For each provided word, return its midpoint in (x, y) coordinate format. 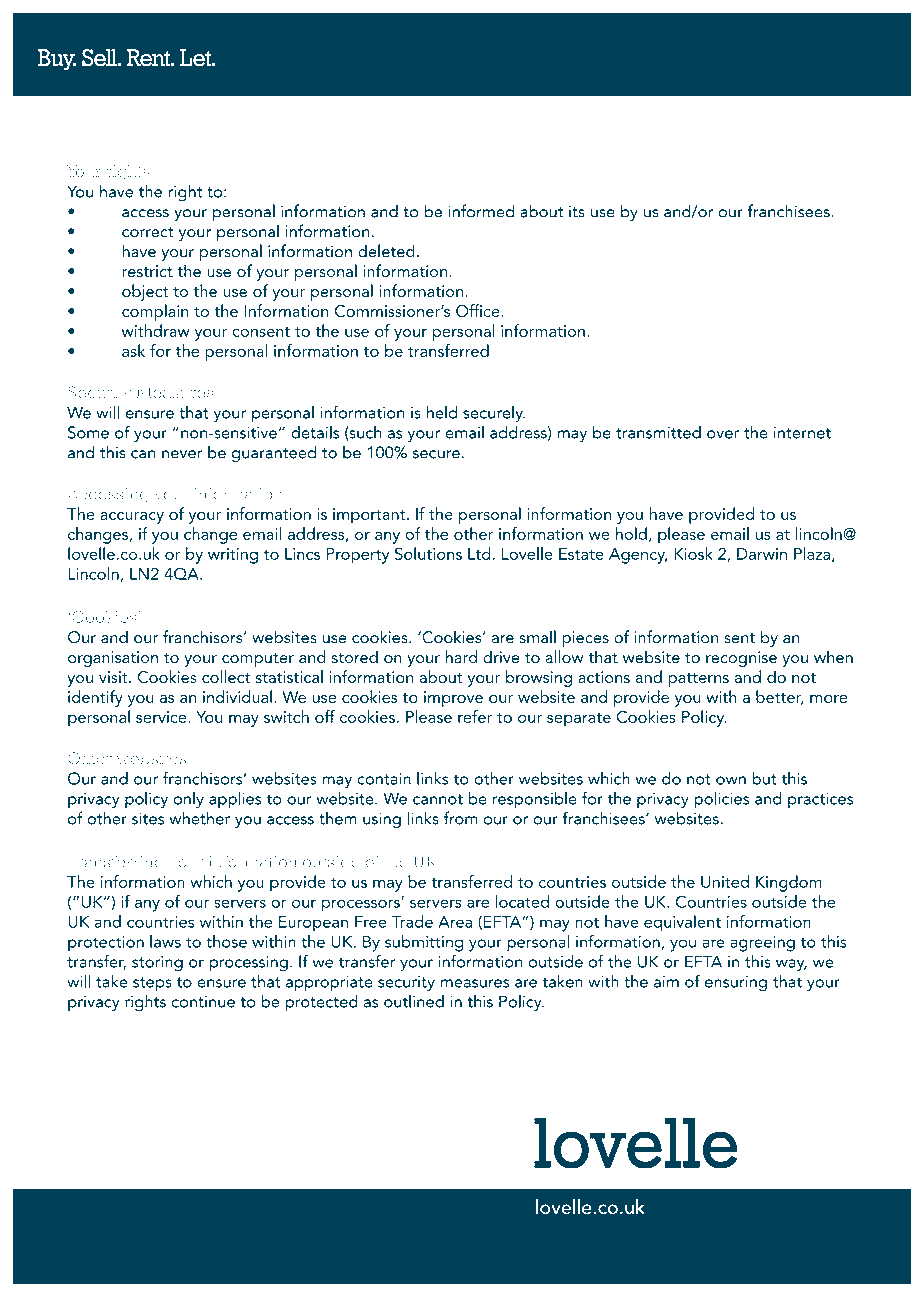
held (442, 412)
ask (133, 350)
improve (453, 699)
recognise (741, 659)
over (723, 434)
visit (114, 677)
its (577, 211)
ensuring (736, 983)
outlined (414, 1001)
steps (152, 984)
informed (481, 211)
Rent (149, 58)
